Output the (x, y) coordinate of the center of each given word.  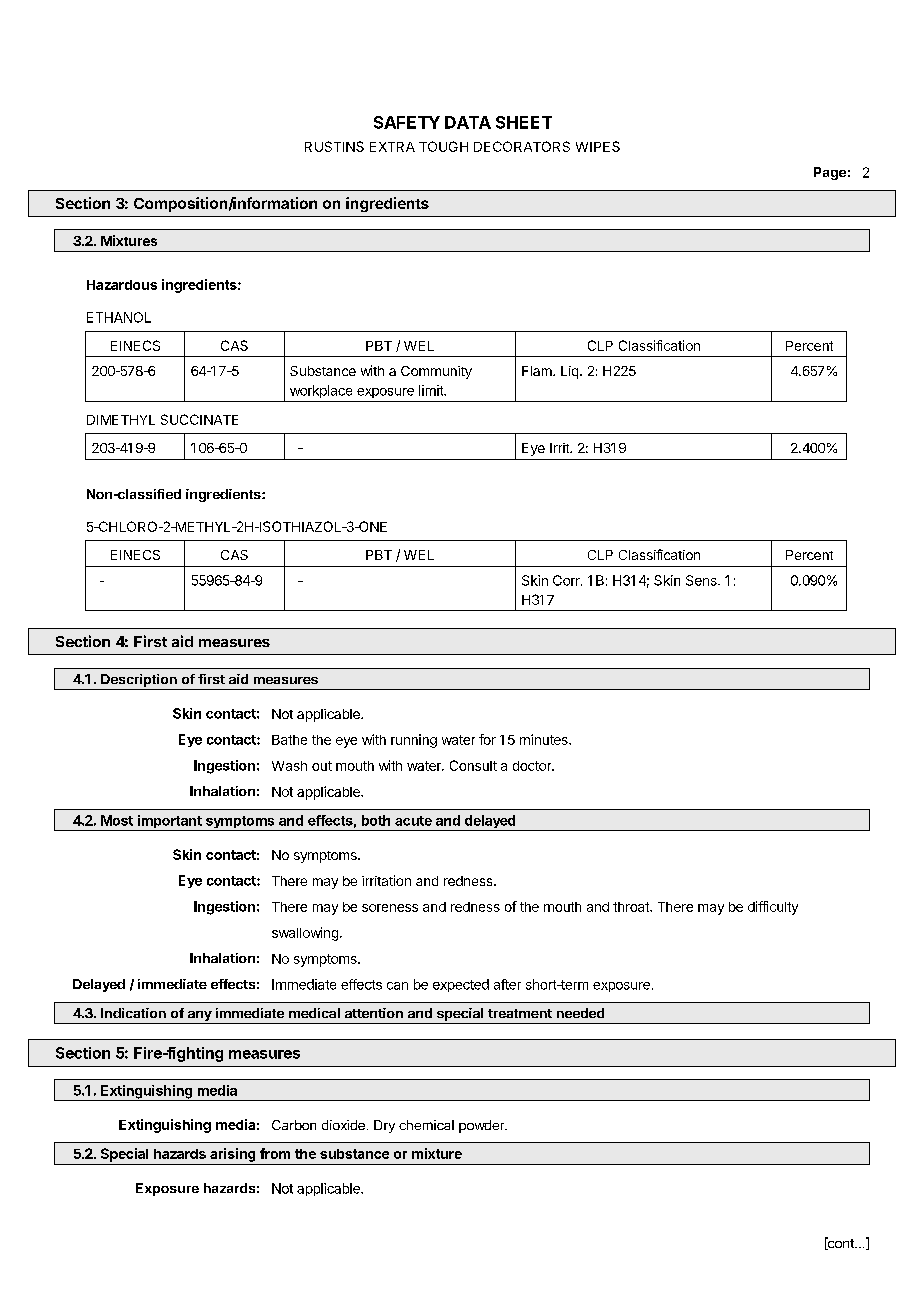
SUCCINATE (199, 419)
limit (432, 390)
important (169, 823)
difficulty (773, 908)
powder (483, 1126)
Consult (473, 765)
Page (830, 173)
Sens (702, 580)
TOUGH (443, 146)
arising (232, 1155)
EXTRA (392, 147)
